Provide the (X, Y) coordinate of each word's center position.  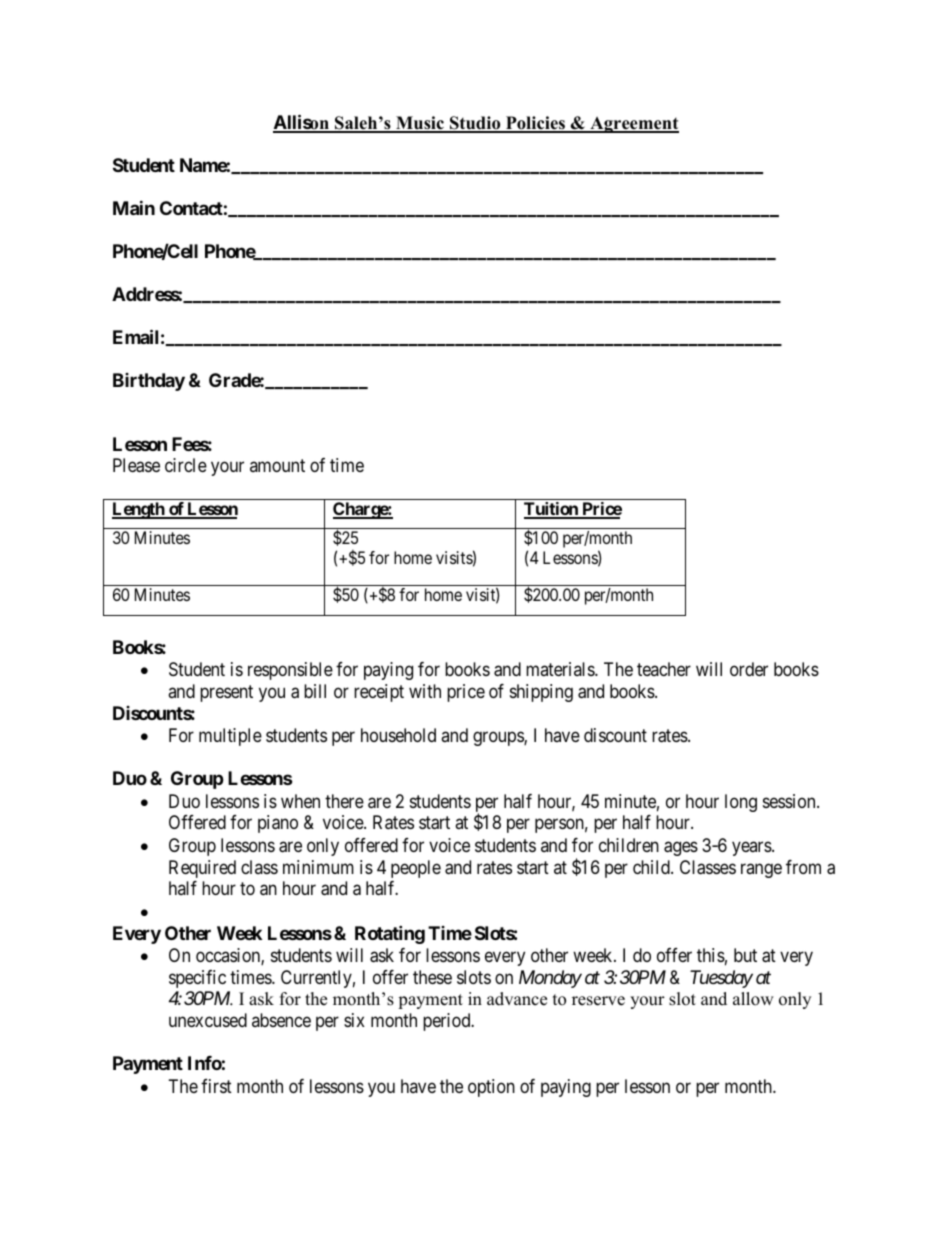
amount (277, 465)
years (752, 849)
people (416, 869)
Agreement (633, 125)
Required (202, 869)
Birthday (149, 382)
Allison (302, 123)
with (425, 691)
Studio (475, 124)
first (216, 1086)
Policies (535, 124)
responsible (290, 671)
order (749, 669)
